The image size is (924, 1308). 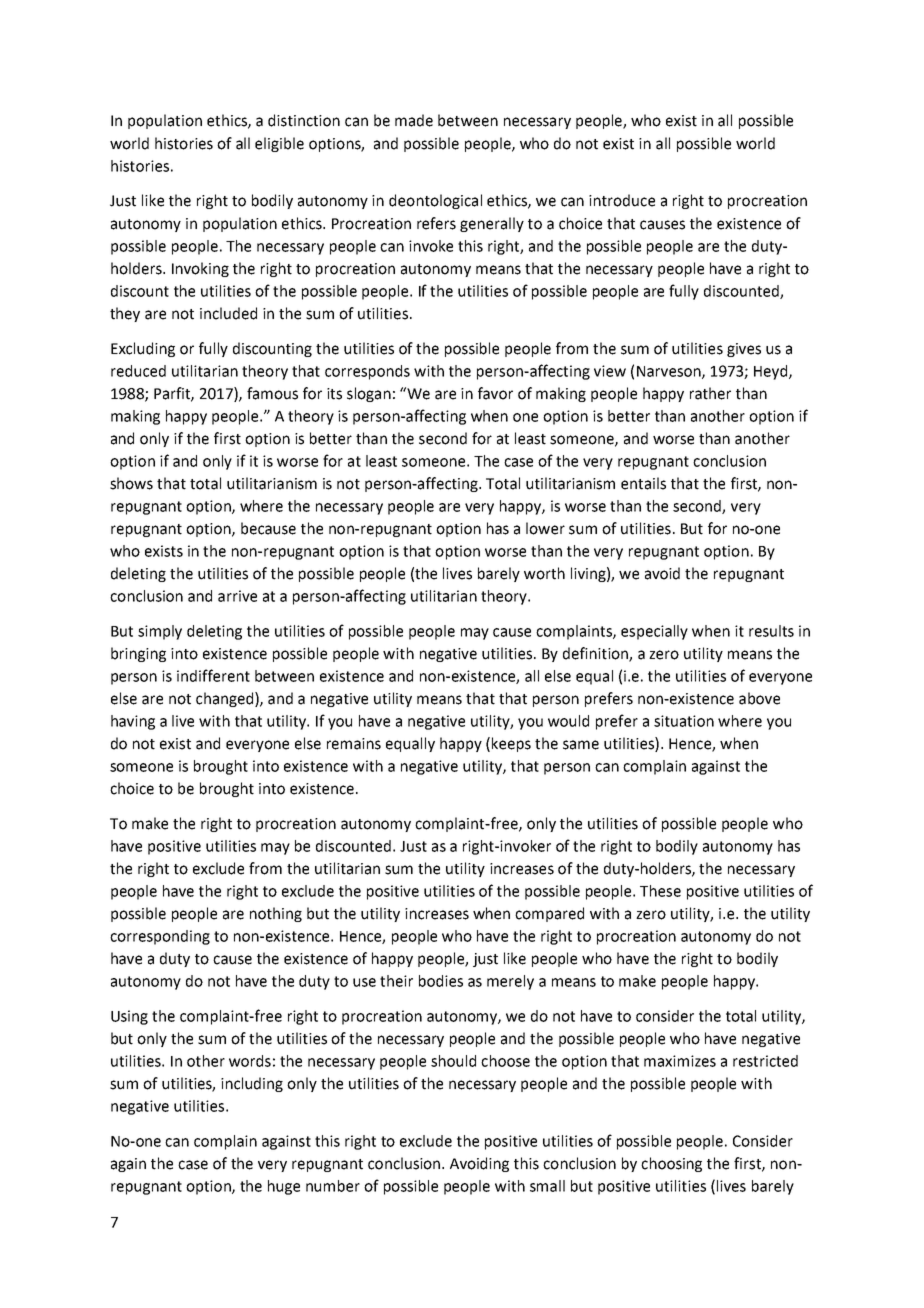 I want to click on introduce, so click(x=622, y=200).
